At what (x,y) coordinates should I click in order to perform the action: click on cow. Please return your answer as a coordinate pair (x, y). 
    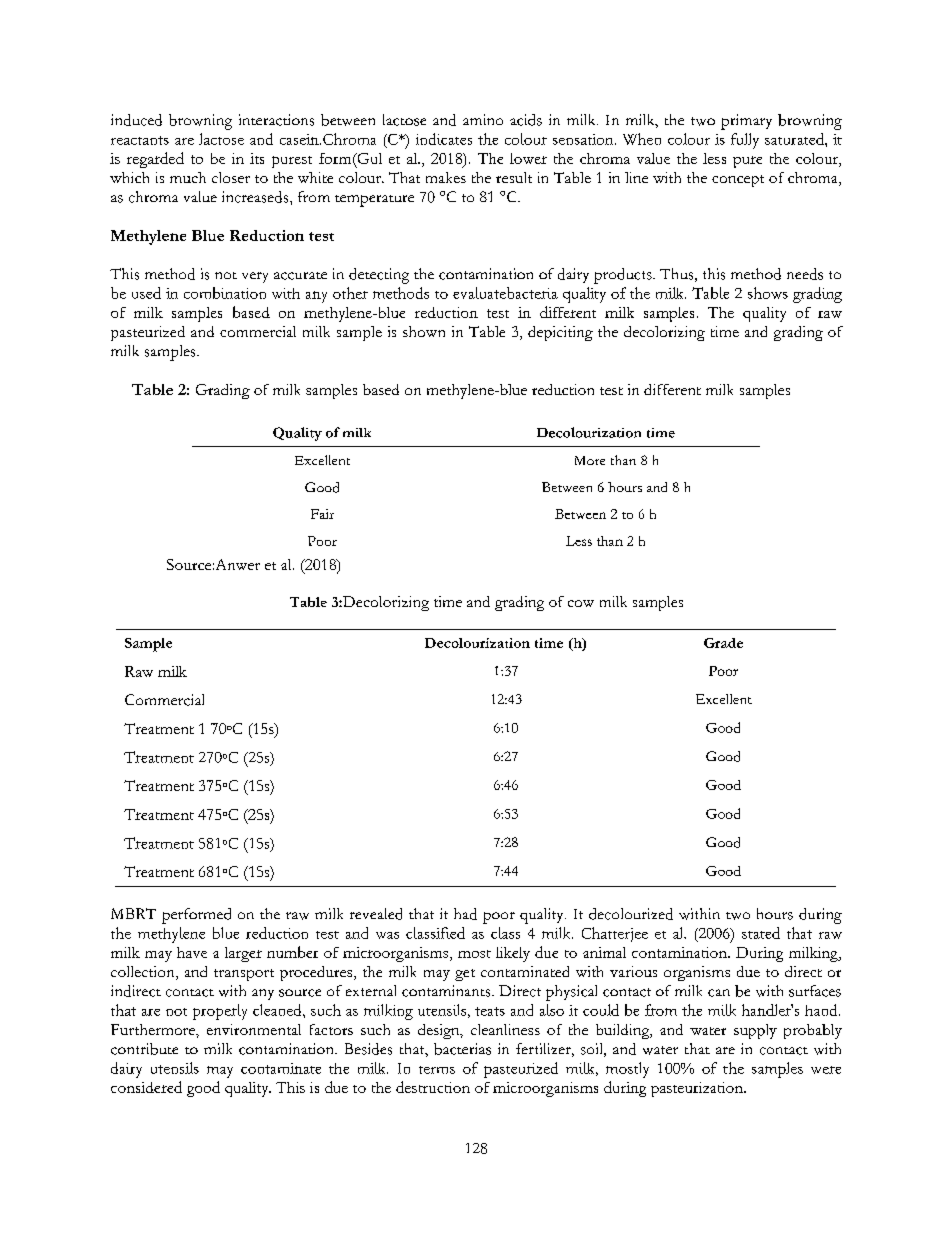
    Looking at the image, I should click on (581, 603).
